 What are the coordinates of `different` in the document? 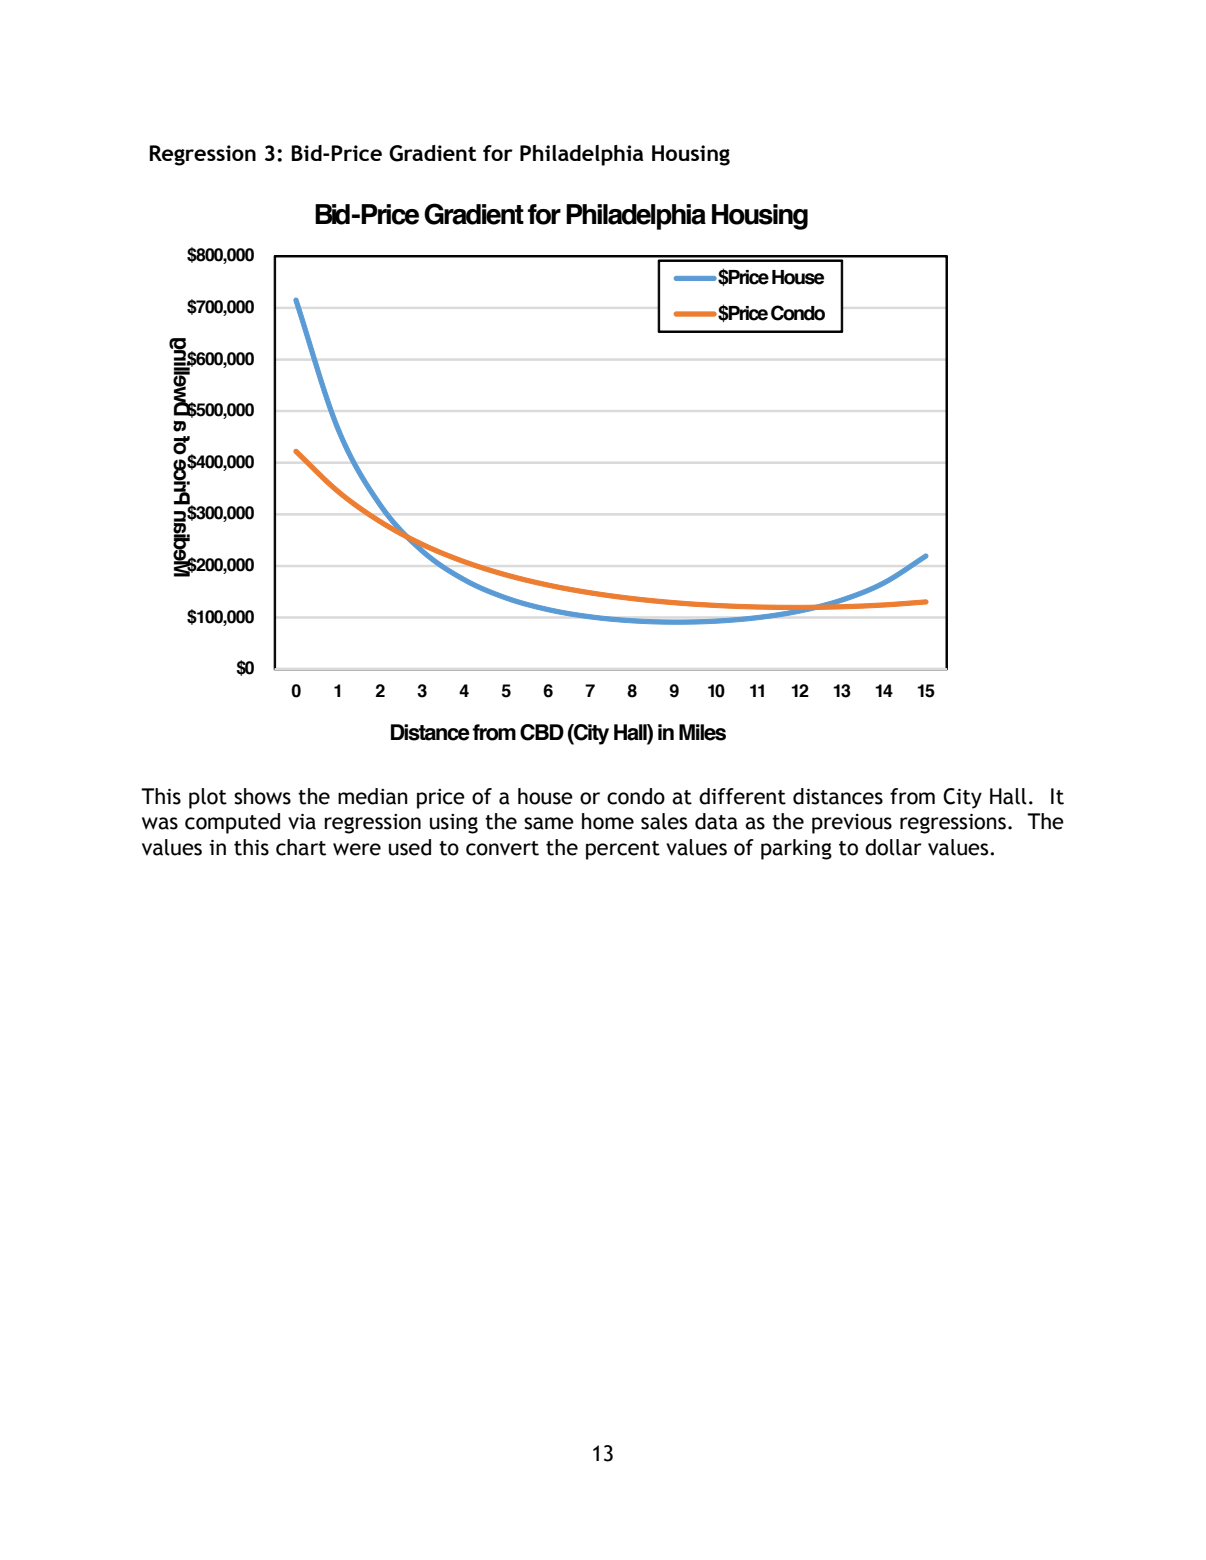 It's located at (742, 796).
